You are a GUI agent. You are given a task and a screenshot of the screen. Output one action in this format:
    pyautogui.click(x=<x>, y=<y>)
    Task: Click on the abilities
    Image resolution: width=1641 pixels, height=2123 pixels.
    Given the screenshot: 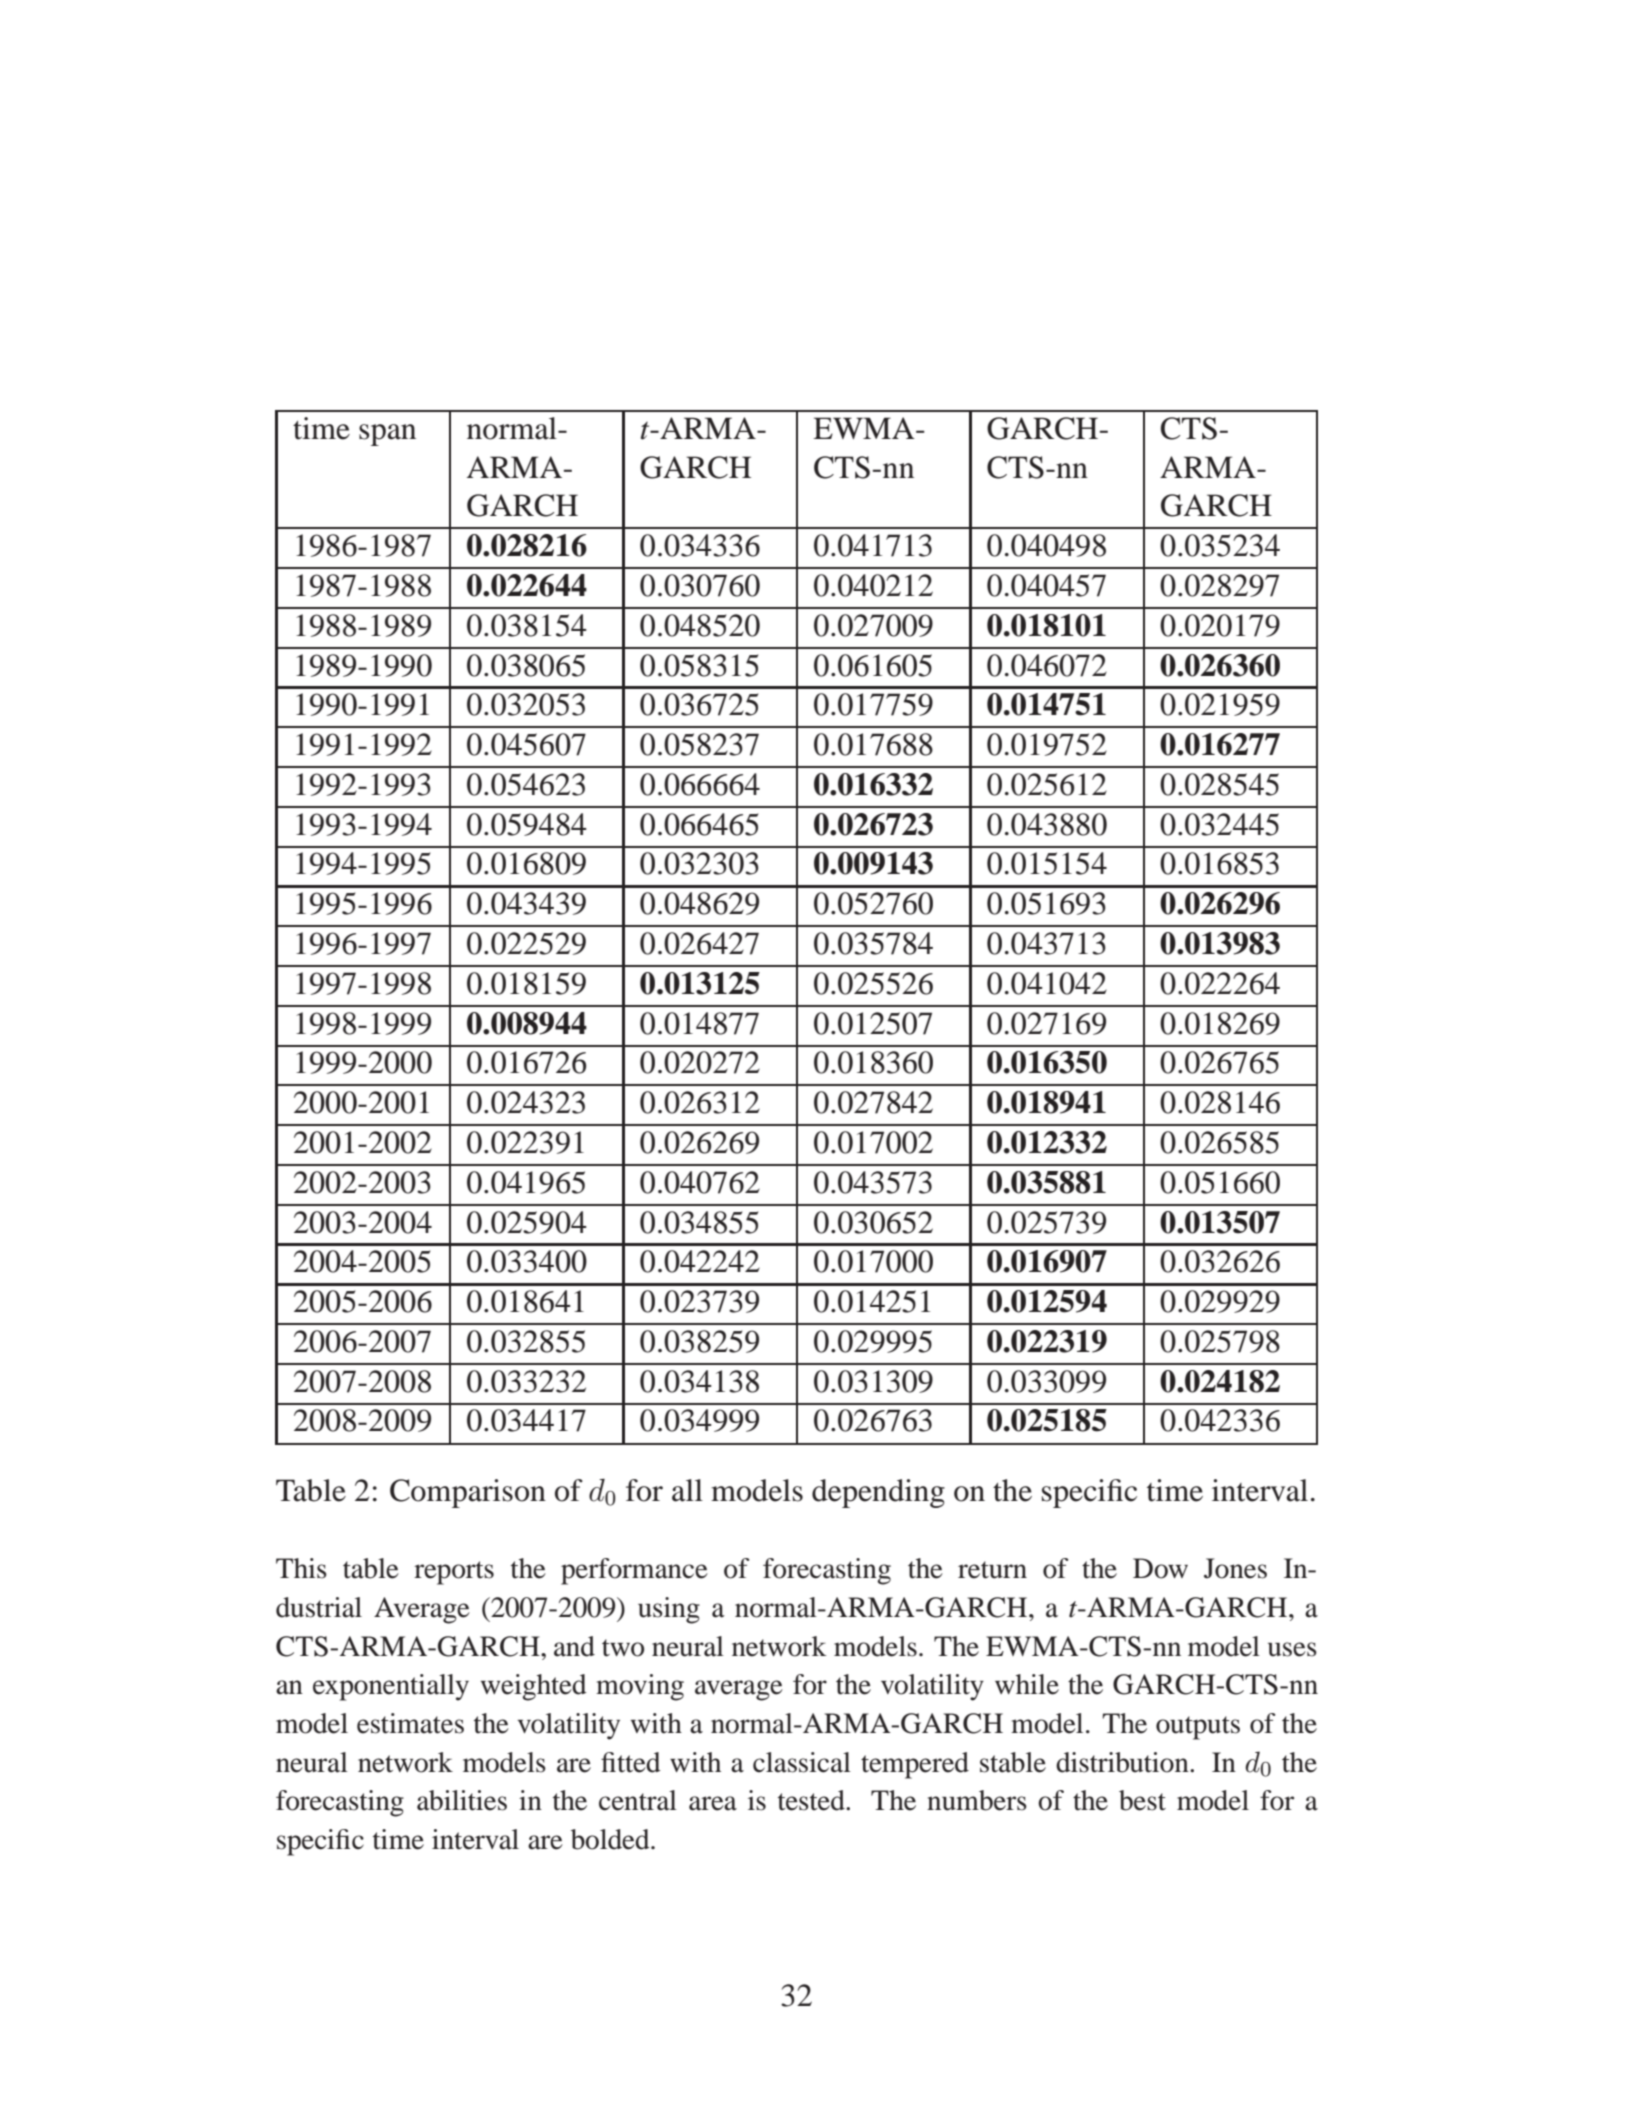 What is the action you would take?
    pyautogui.click(x=462, y=1800)
